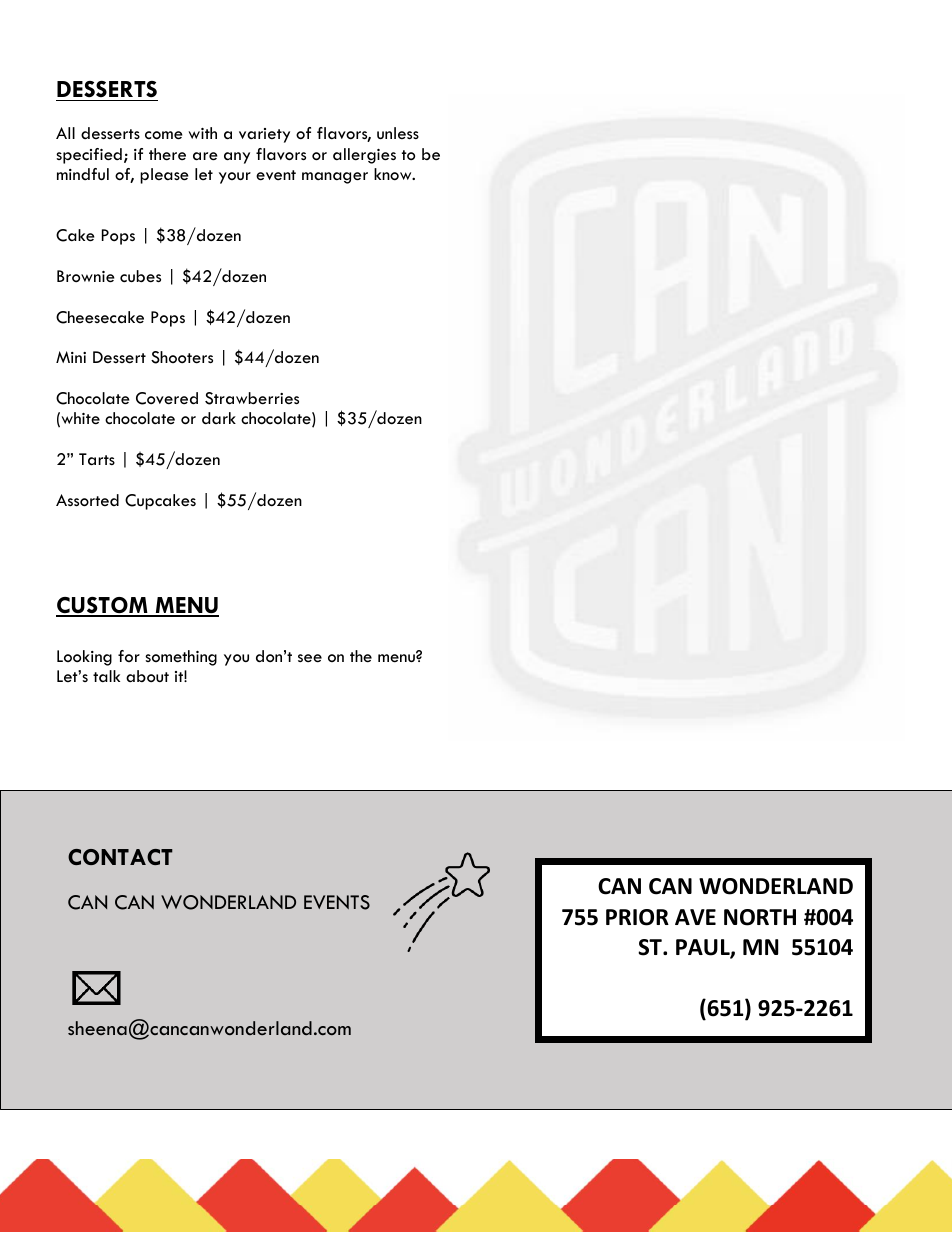 This screenshot has height=1233, width=952. Describe the element at coordinates (87, 500) in the screenshot. I see `Assorted` at that location.
